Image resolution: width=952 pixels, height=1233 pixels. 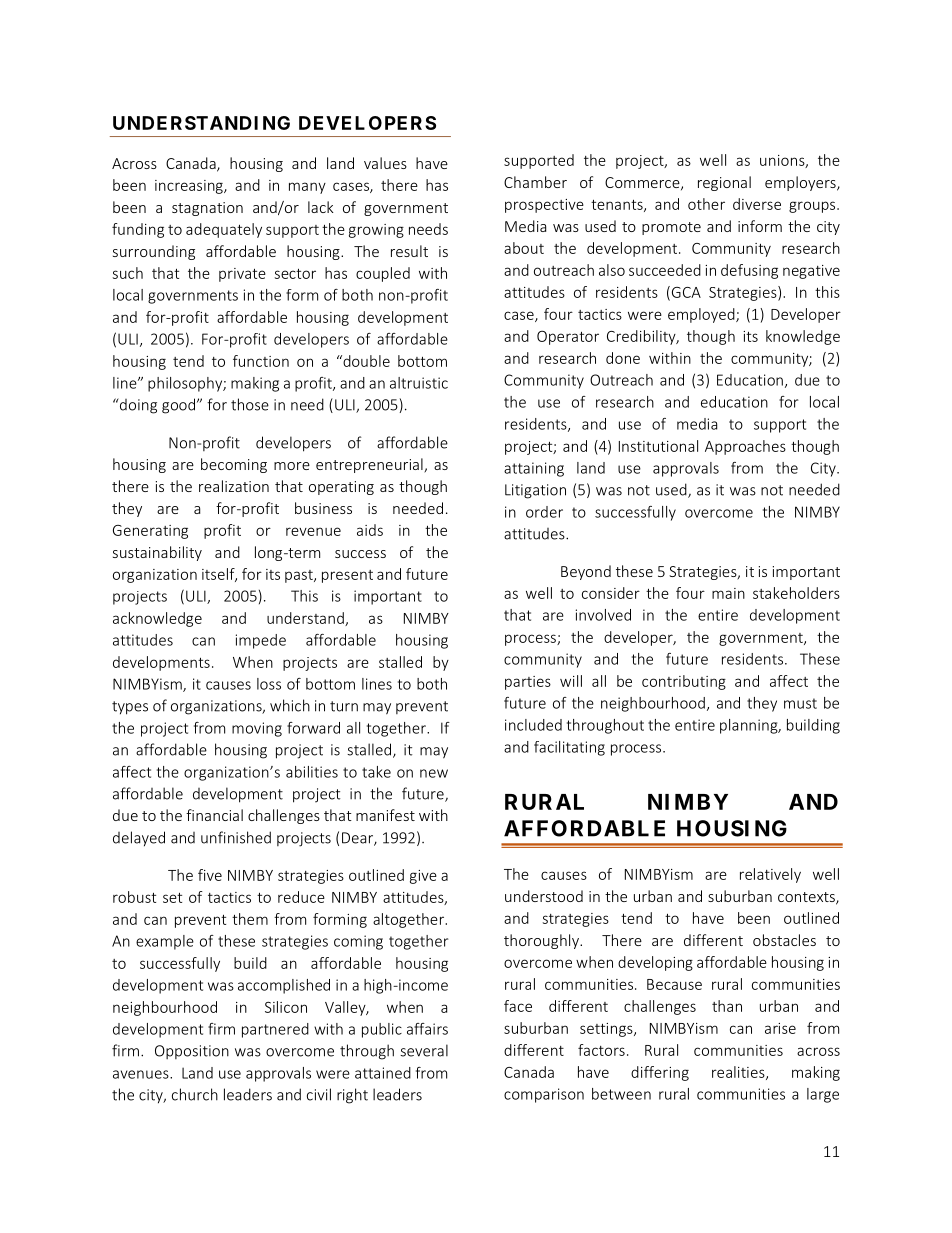 I want to click on Chamber, so click(x=535, y=182).
